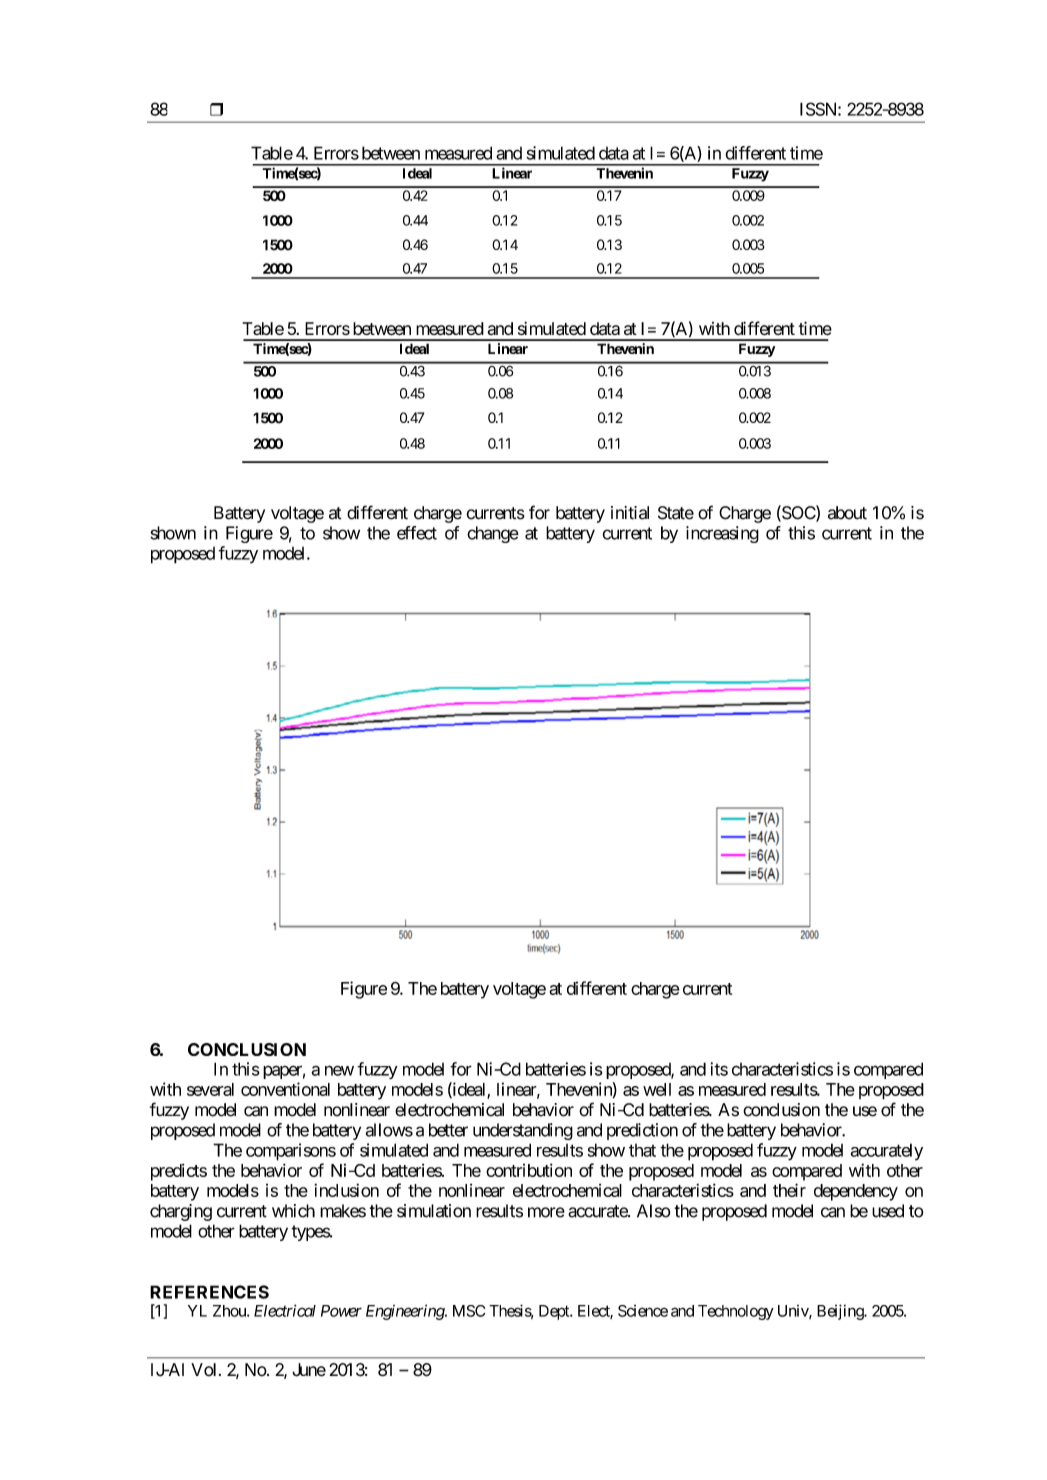  Describe the element at coordinates (285, 1089) in the document. I see `conventional` at that location.
